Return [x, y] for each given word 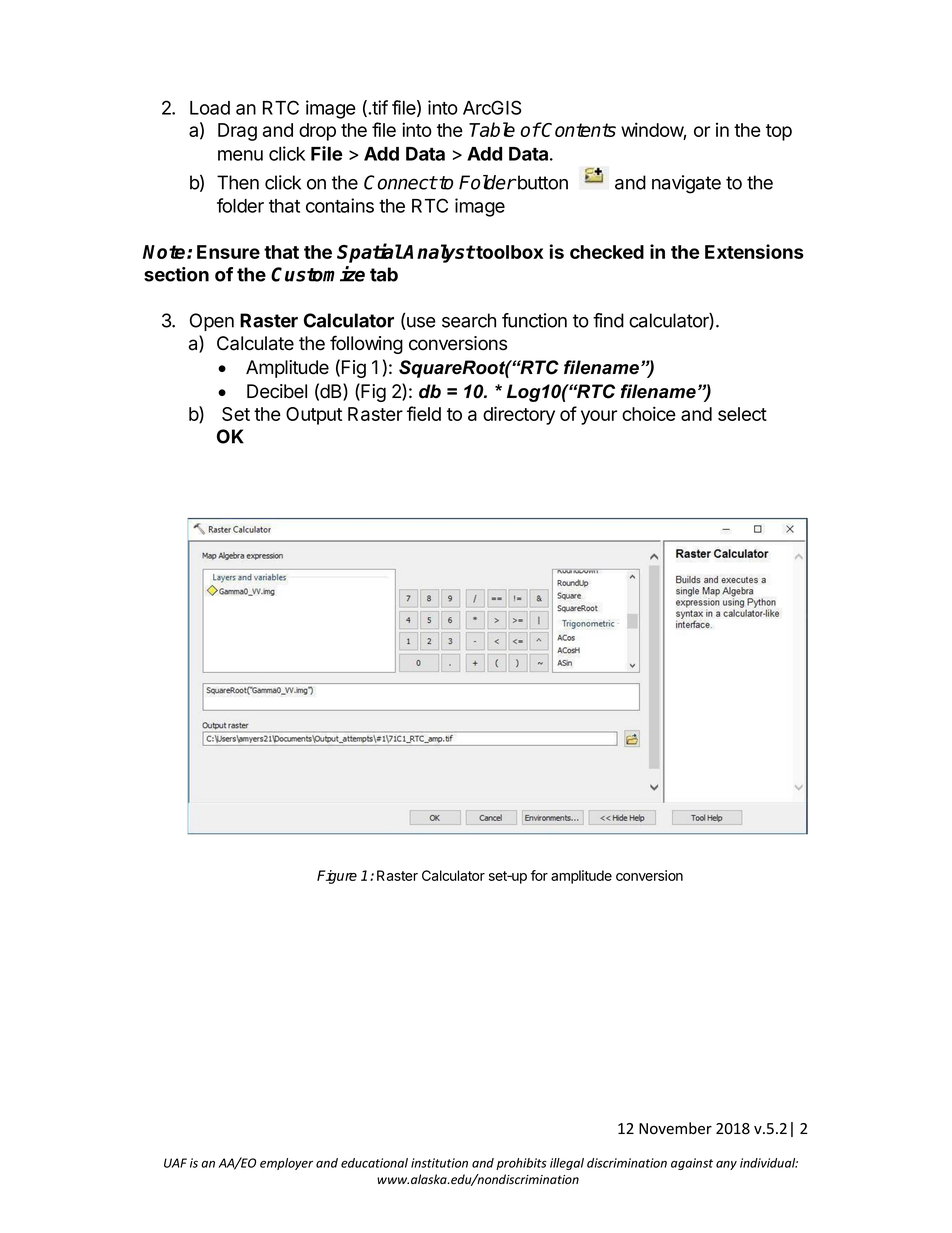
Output [314, 416]
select [742, 414]
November [675, 1128]
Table [492, 129]
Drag [237, 132]
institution [439, 1163]
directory [519, 415]
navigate [686, 184]
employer [286, 1164]
